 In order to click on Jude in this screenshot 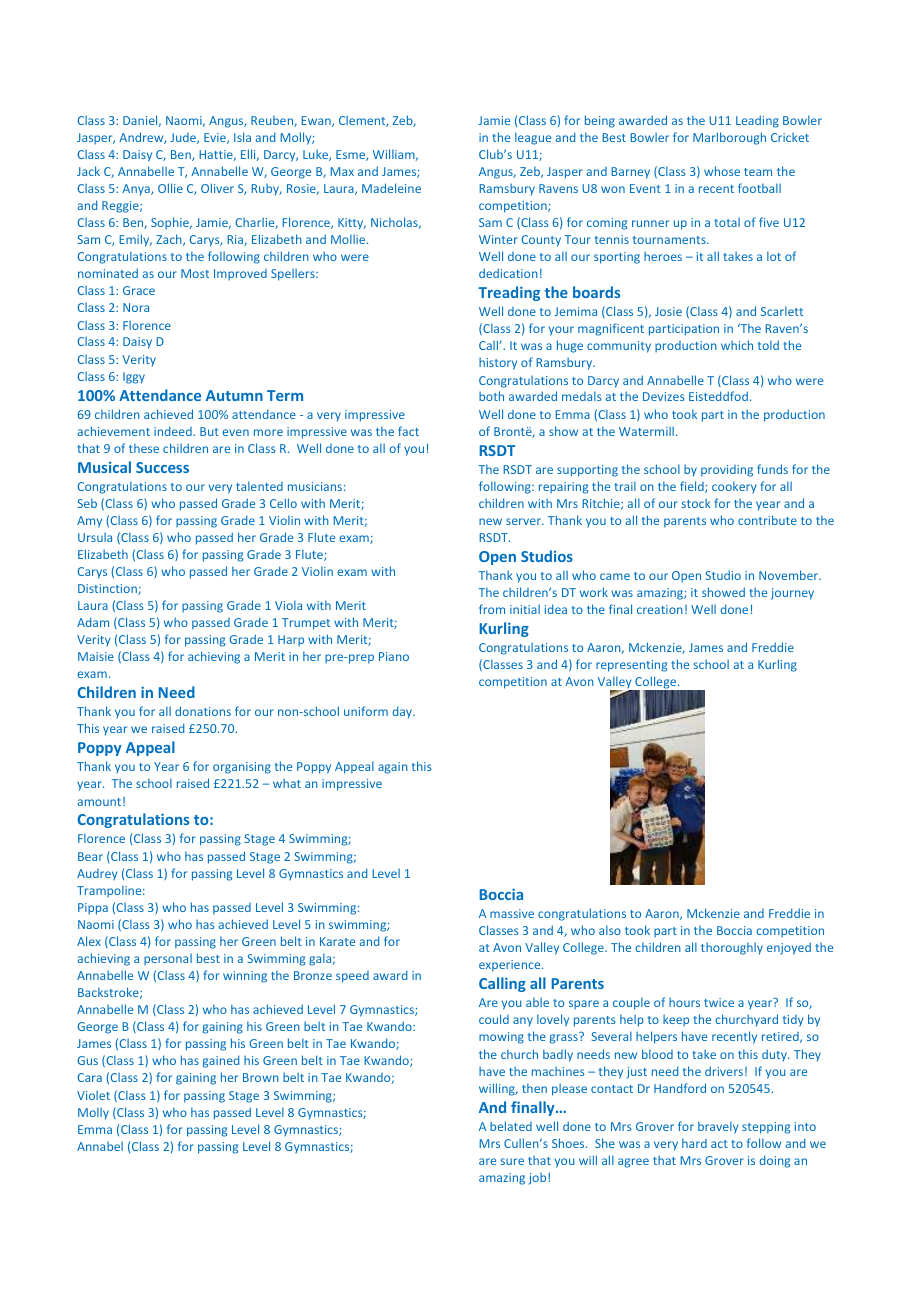, I will do `click(184, 138)`.
